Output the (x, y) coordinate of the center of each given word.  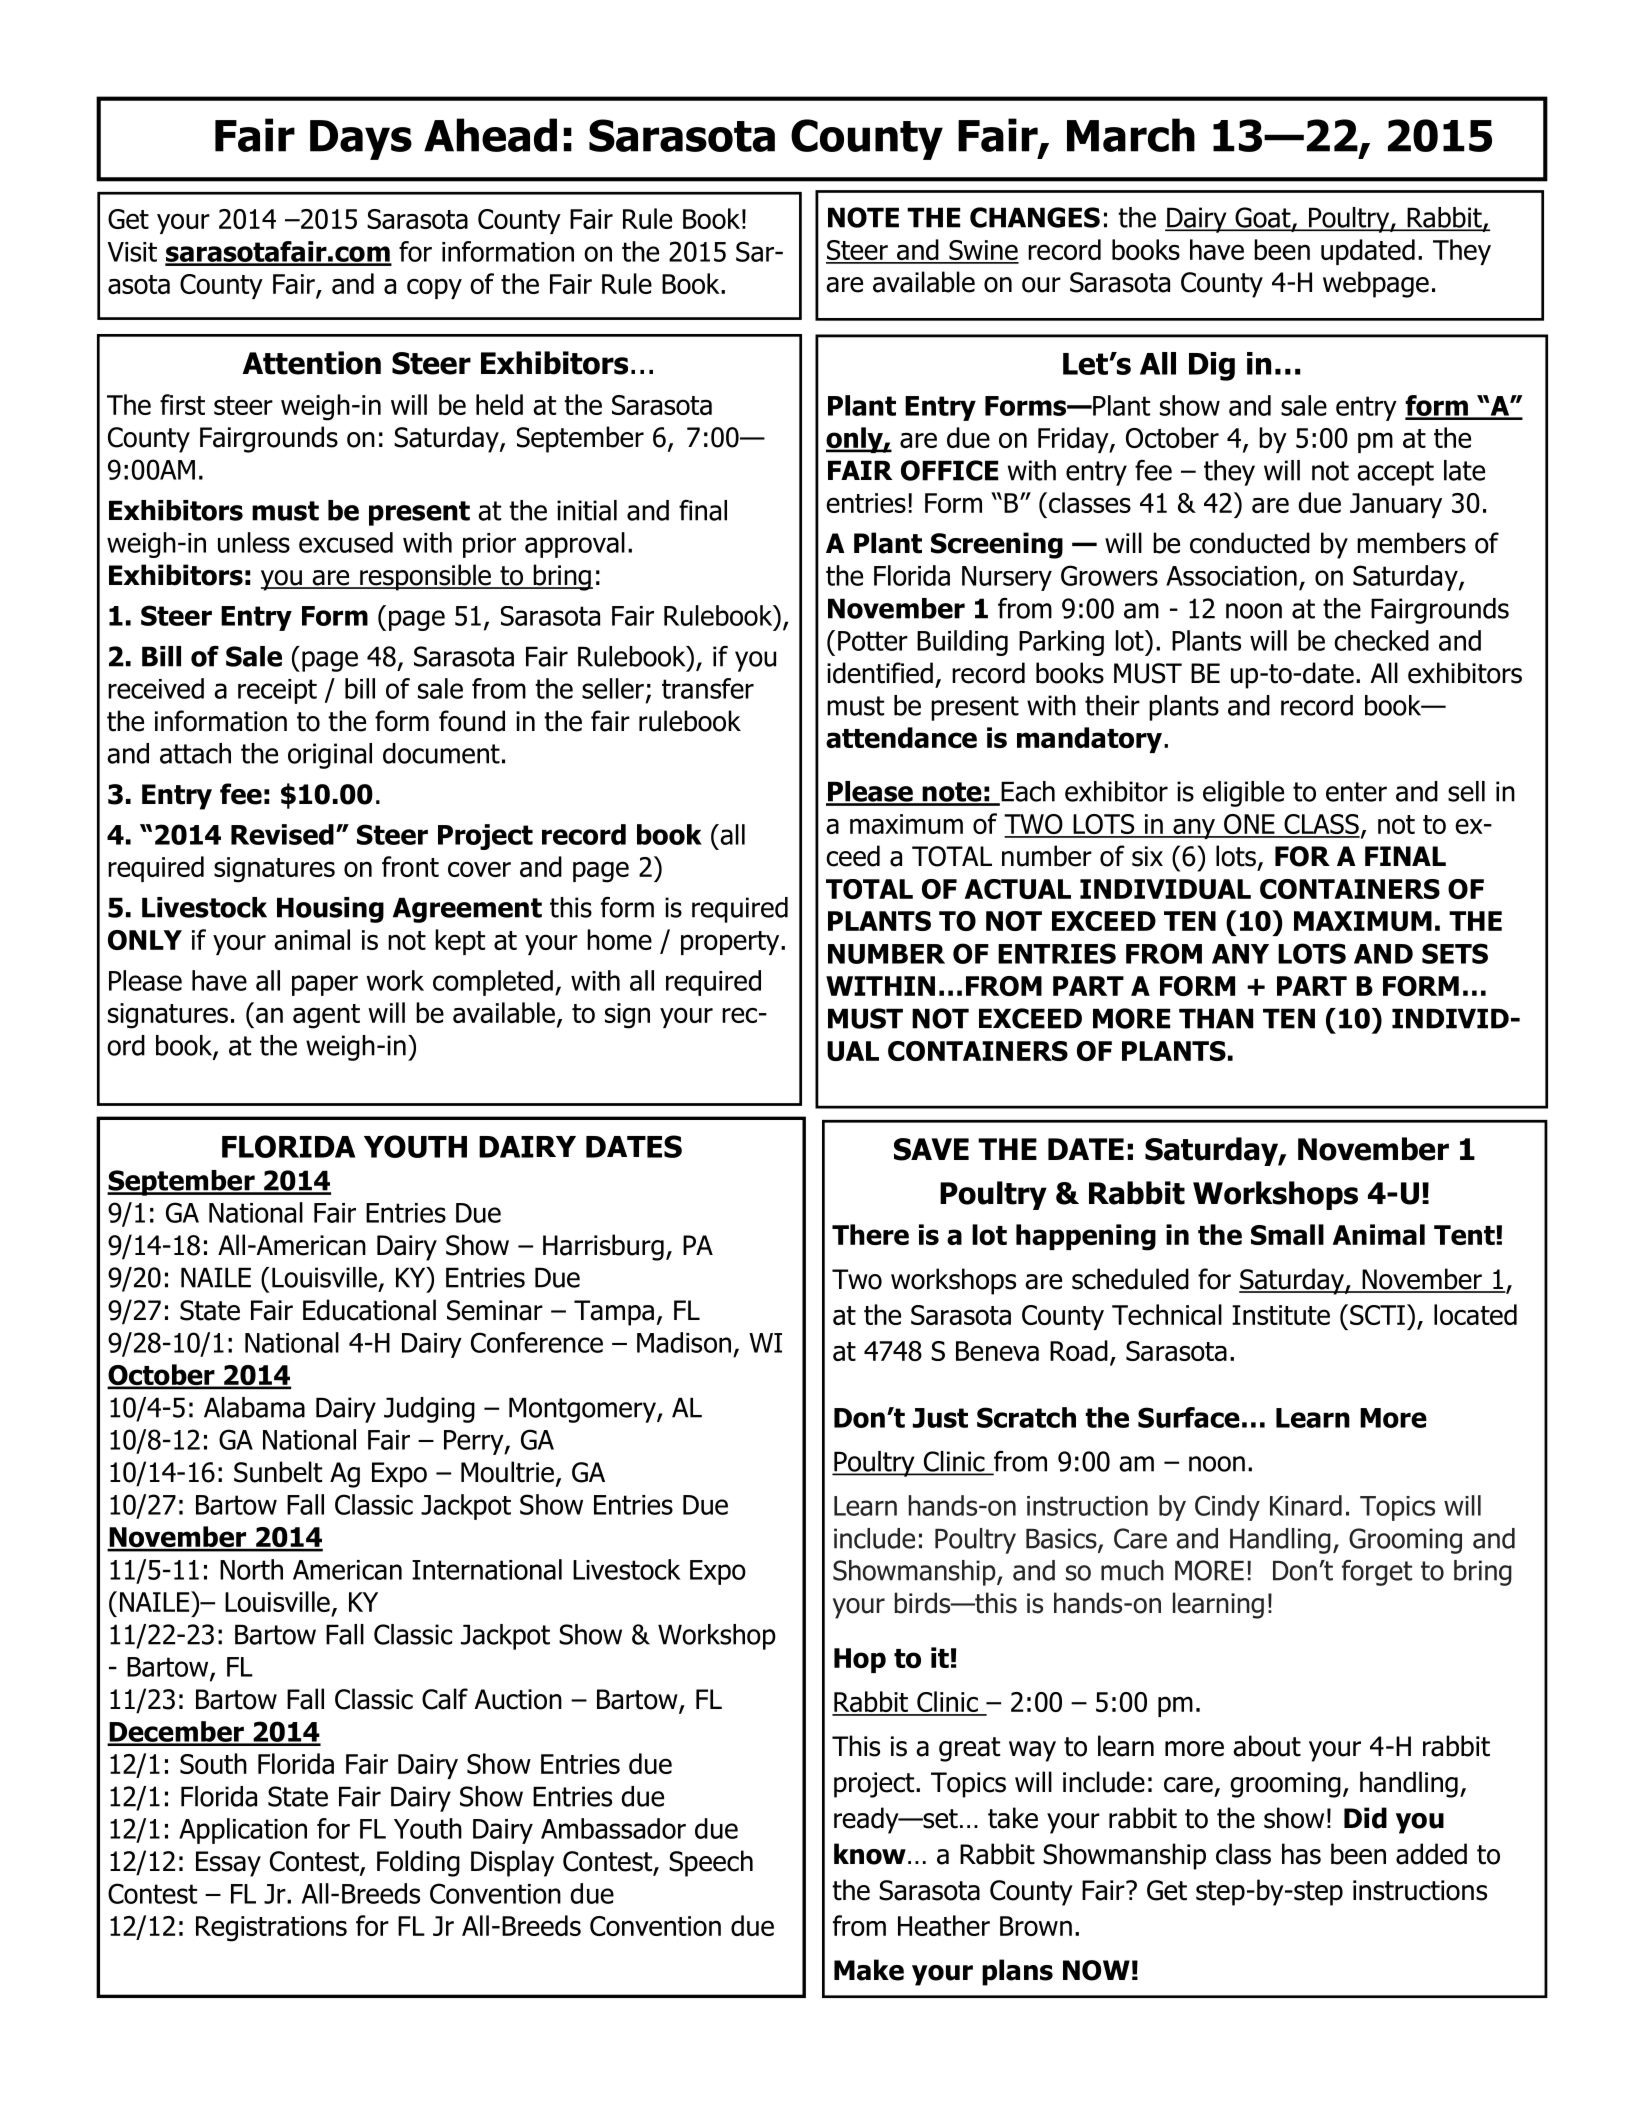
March (1131, 135)
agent (326, 1016)
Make (869, 1970)
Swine (983, 251)
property (731, 943)
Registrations (271, 1929)
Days (361, 140)
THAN (1216, 1018)
